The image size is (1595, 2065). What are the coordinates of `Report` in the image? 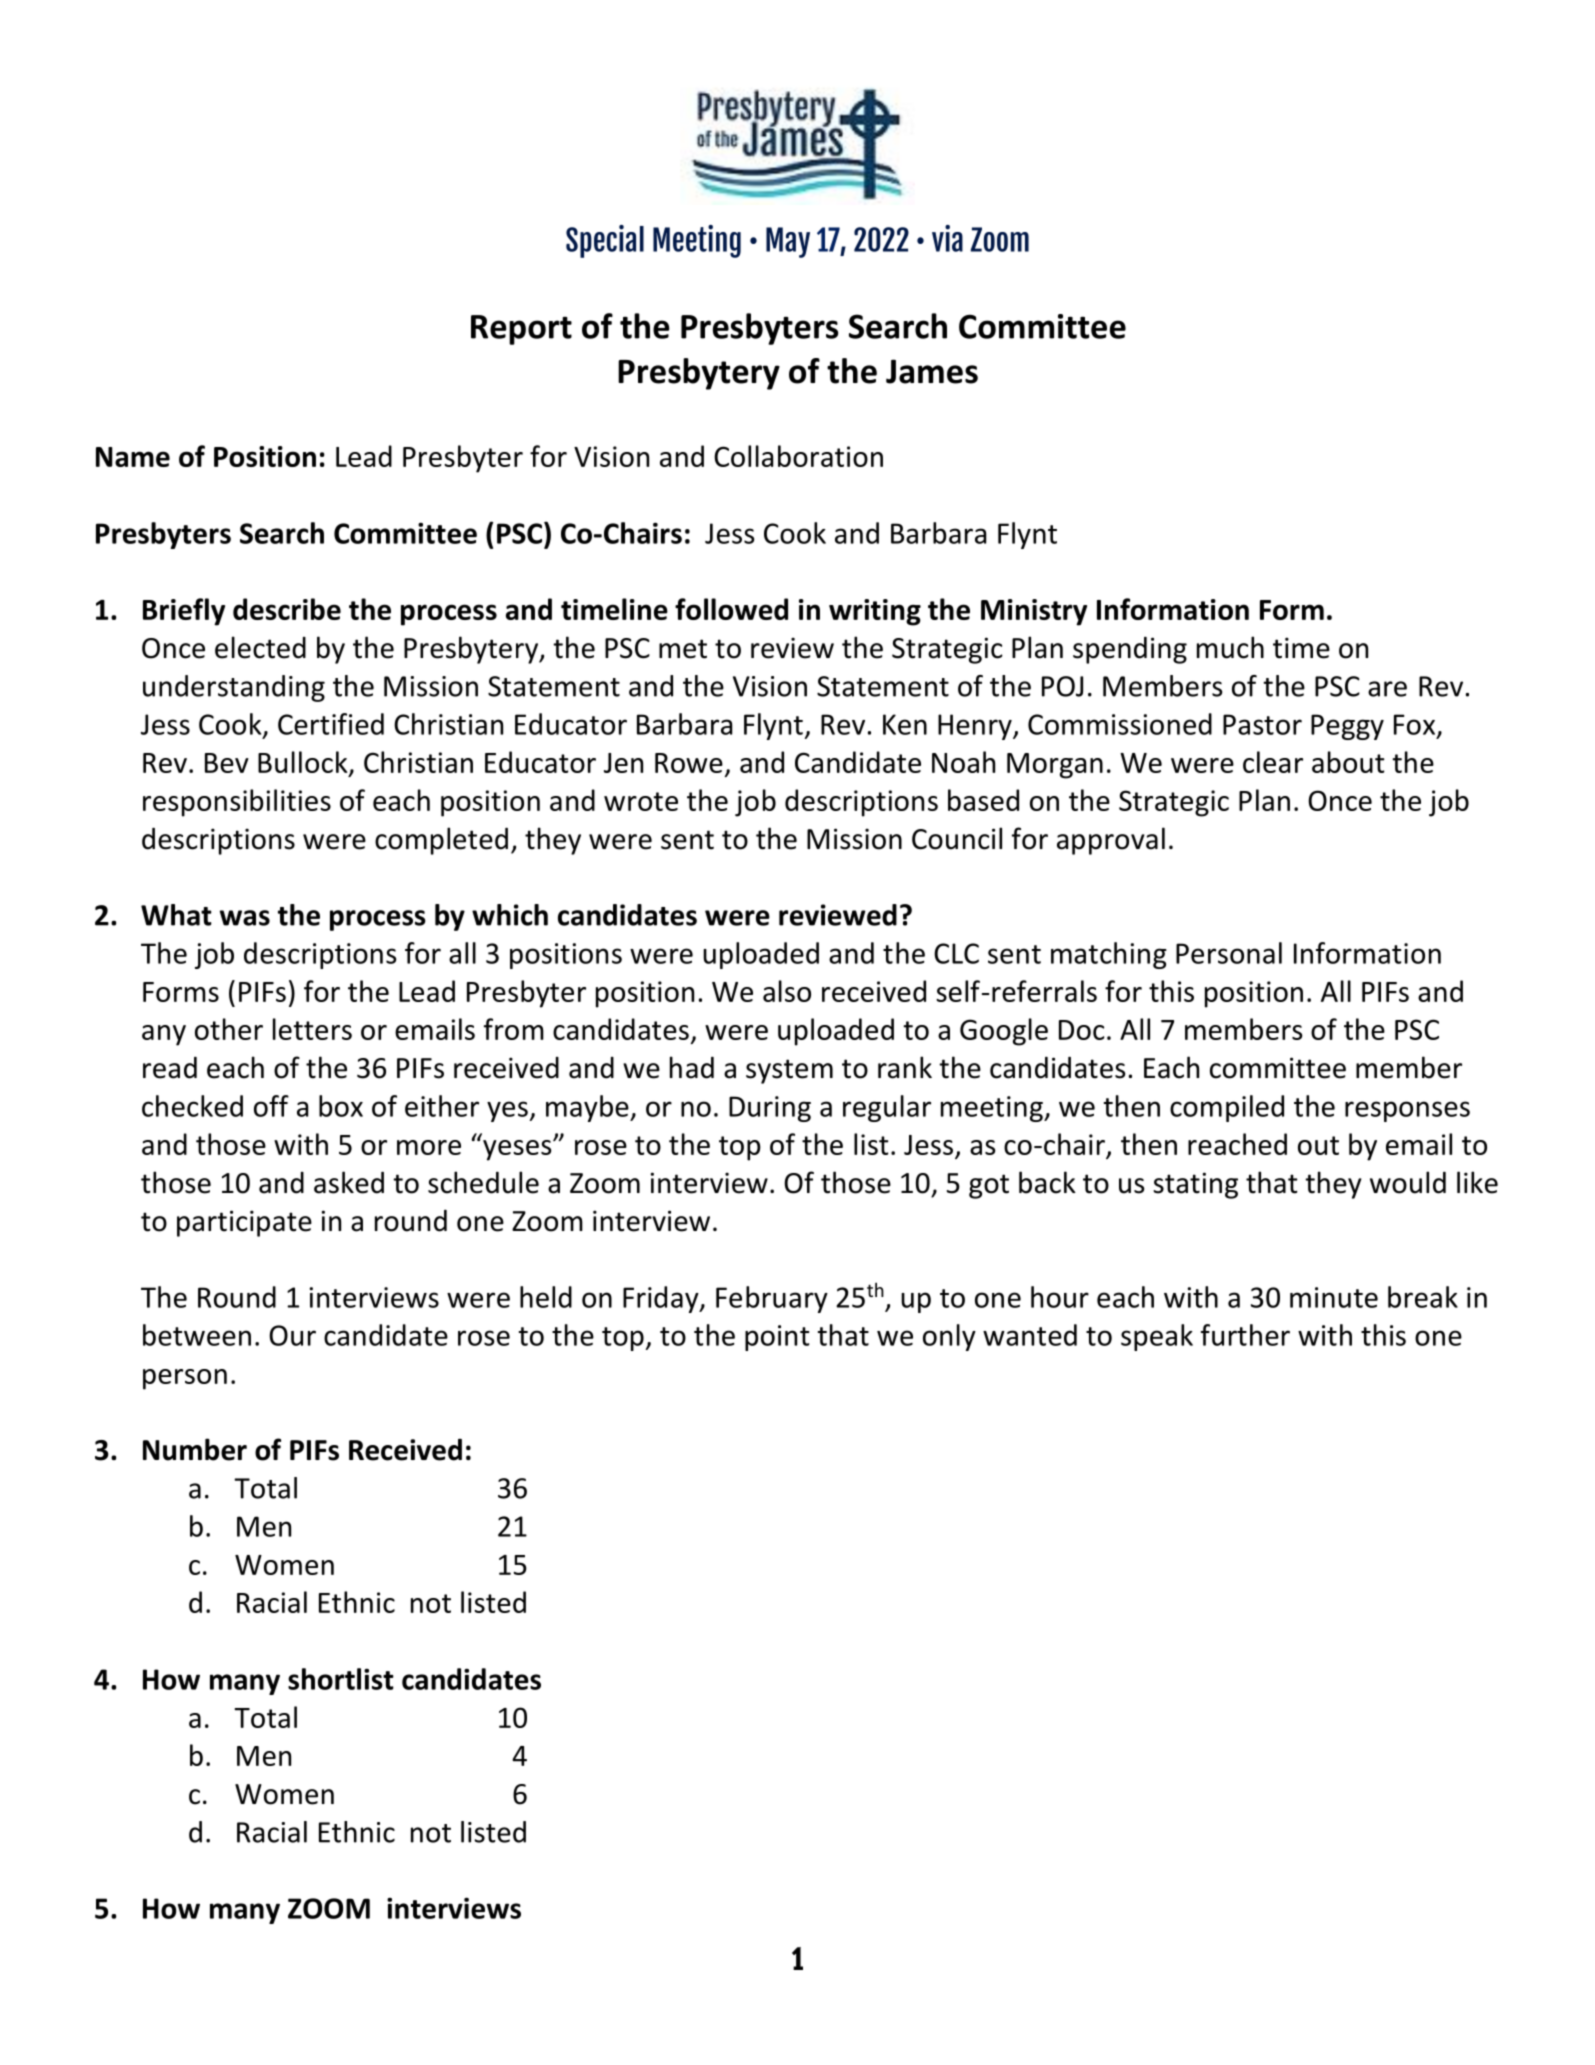 It's located at (521, 330).
